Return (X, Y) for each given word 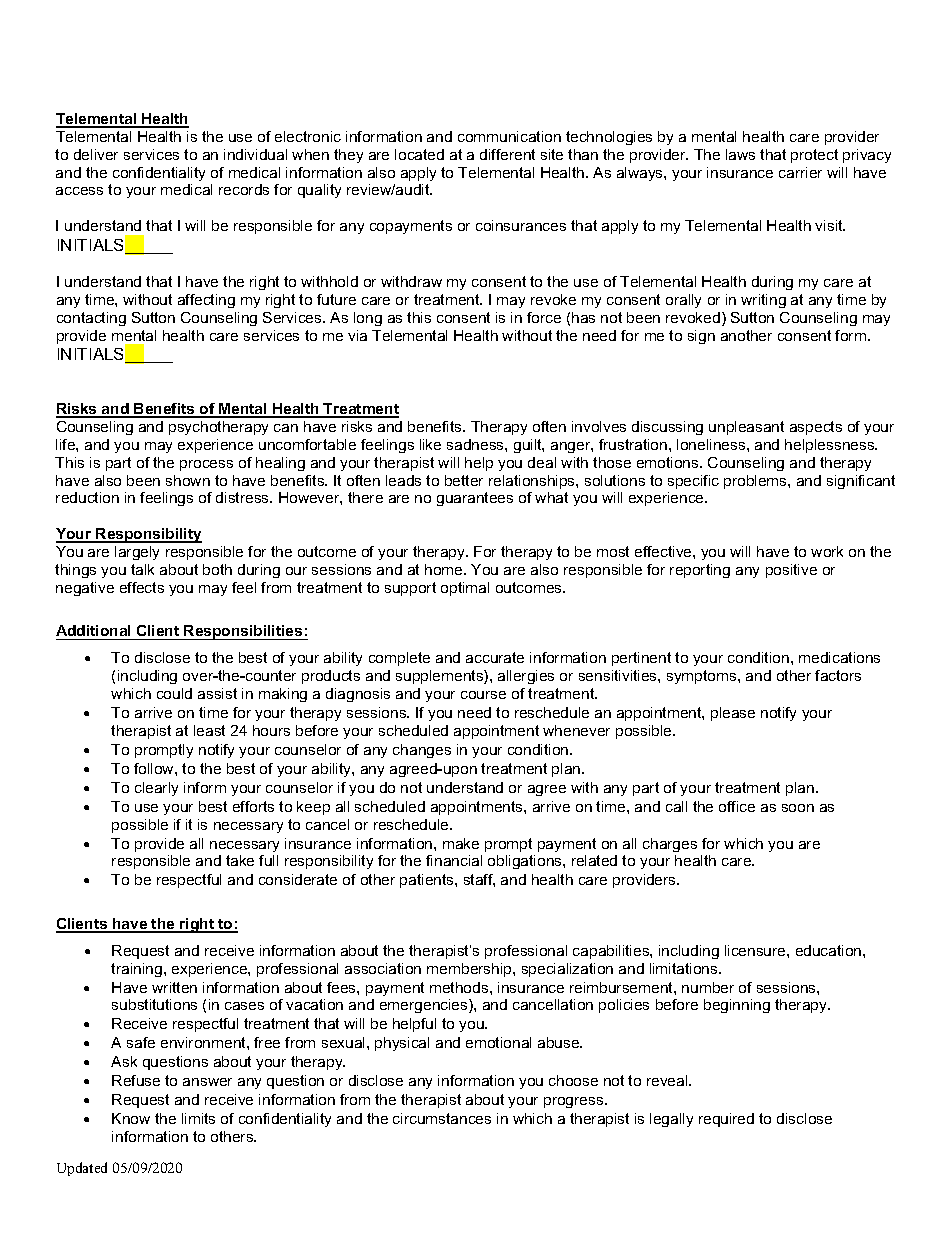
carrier (800, 172)
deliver (96, 154)
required (726, 1120)
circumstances (442, 1118)
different (507, 154)
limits (198, 1118)
